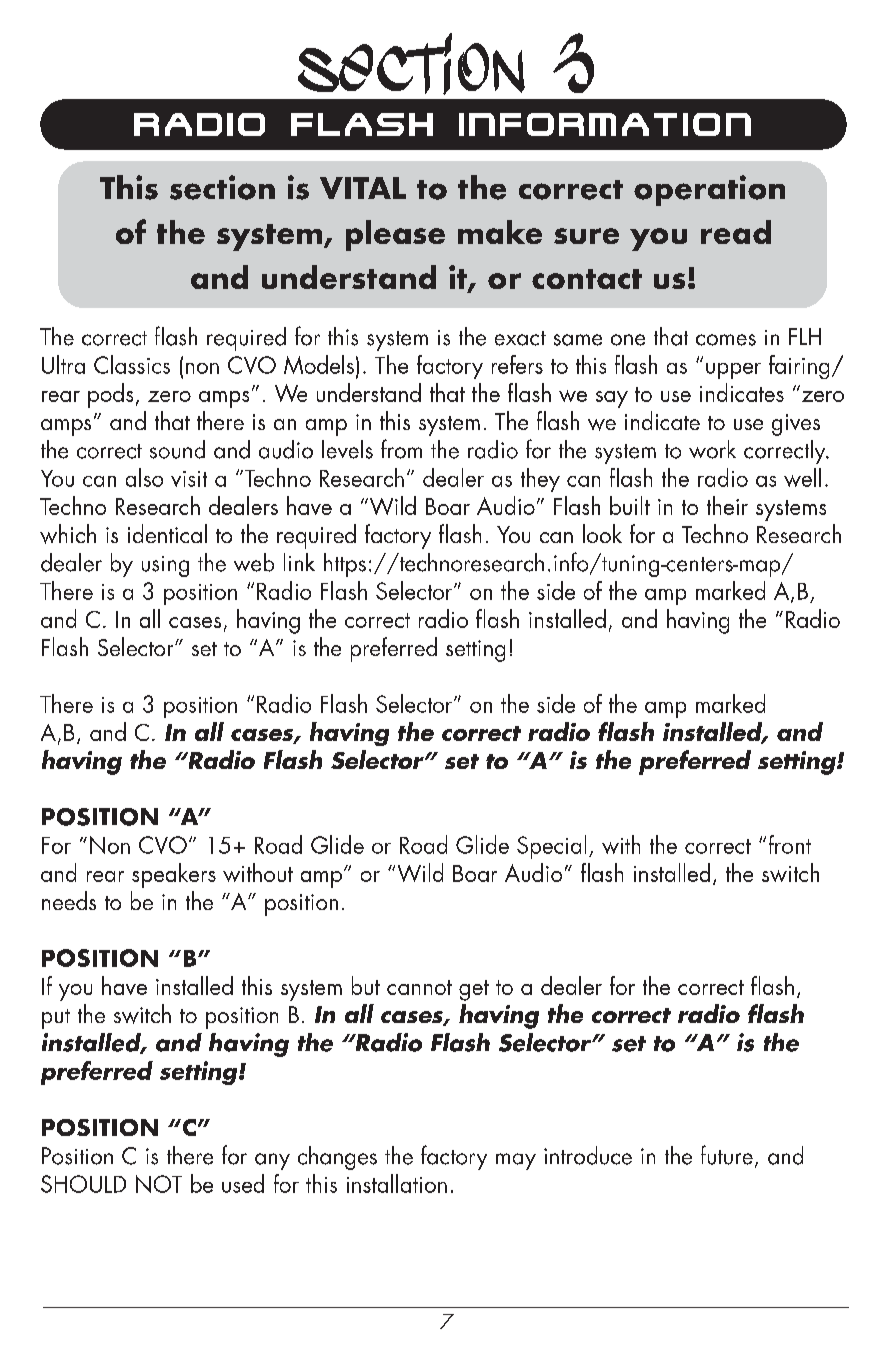 The image size is (887, 1372). What do you see at coordinates (83, 1184) in the screenshot?
I see `SHOULD` at bounding box center [83, 1184].
